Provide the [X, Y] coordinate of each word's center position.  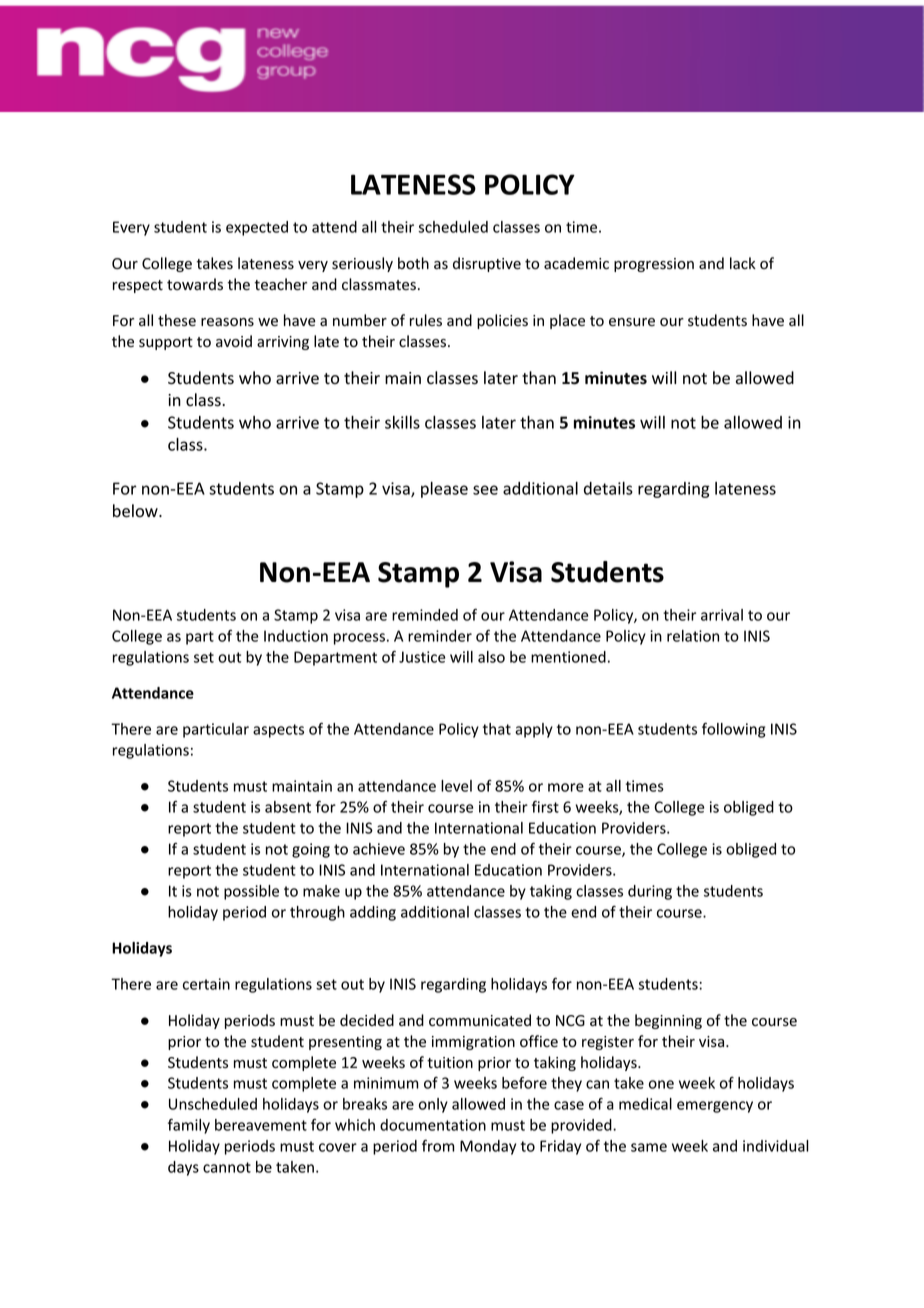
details [608, 488]
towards [195, 284]
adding [373, 913]
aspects [278, 731]
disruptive [487, 264]
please [444, 490]
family [189, 1126]
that [497, 729]
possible [251, 892]
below [136, 511]
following [733, 730]
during [650, 892]
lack [743, 263]
